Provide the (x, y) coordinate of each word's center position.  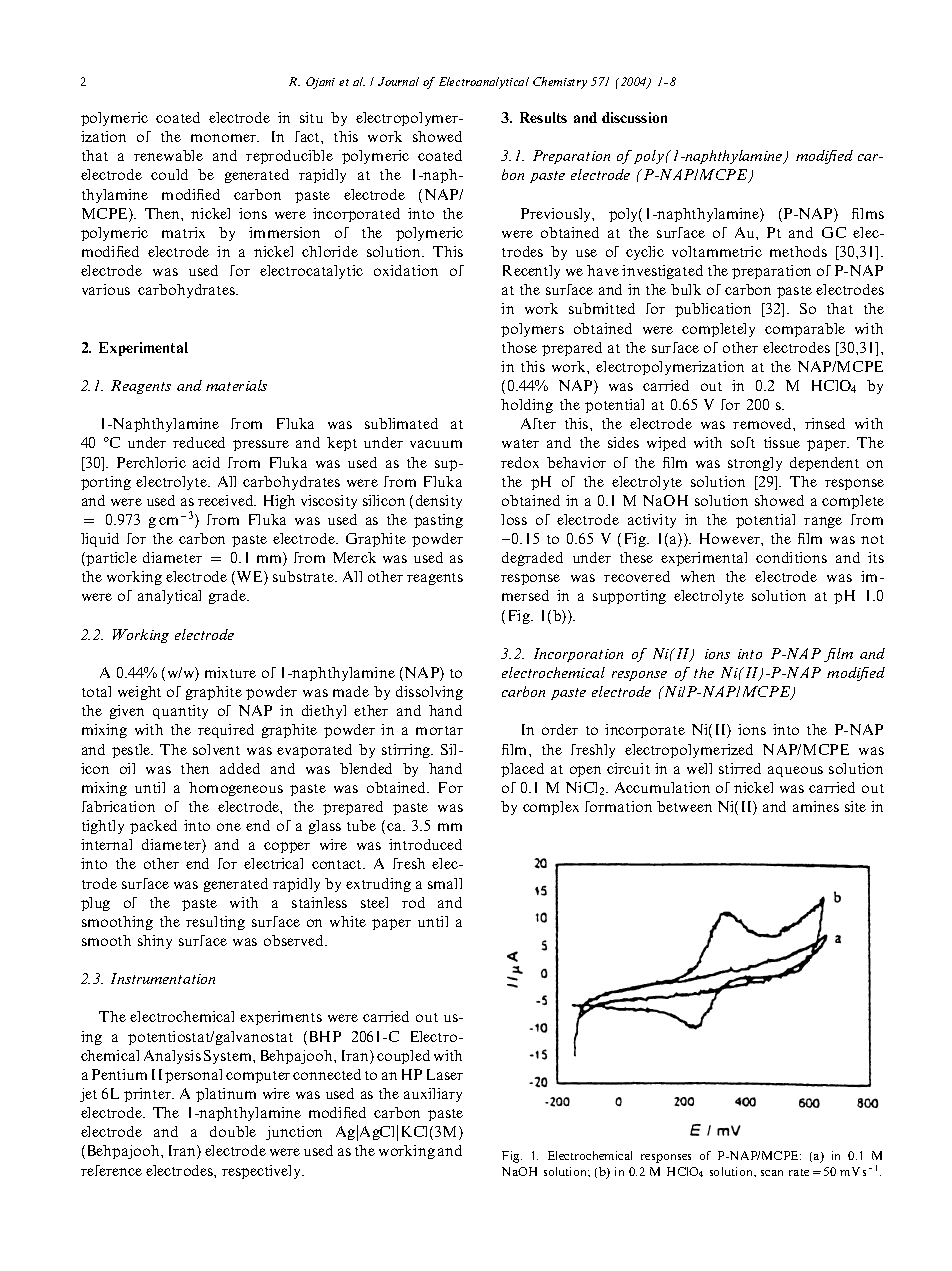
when (698, 576)
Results (543, 117)
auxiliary (433, 1095)
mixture (230, 672)
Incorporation (578, 655)
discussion (634, 117)
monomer (225, 138)
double (233, 1131)
